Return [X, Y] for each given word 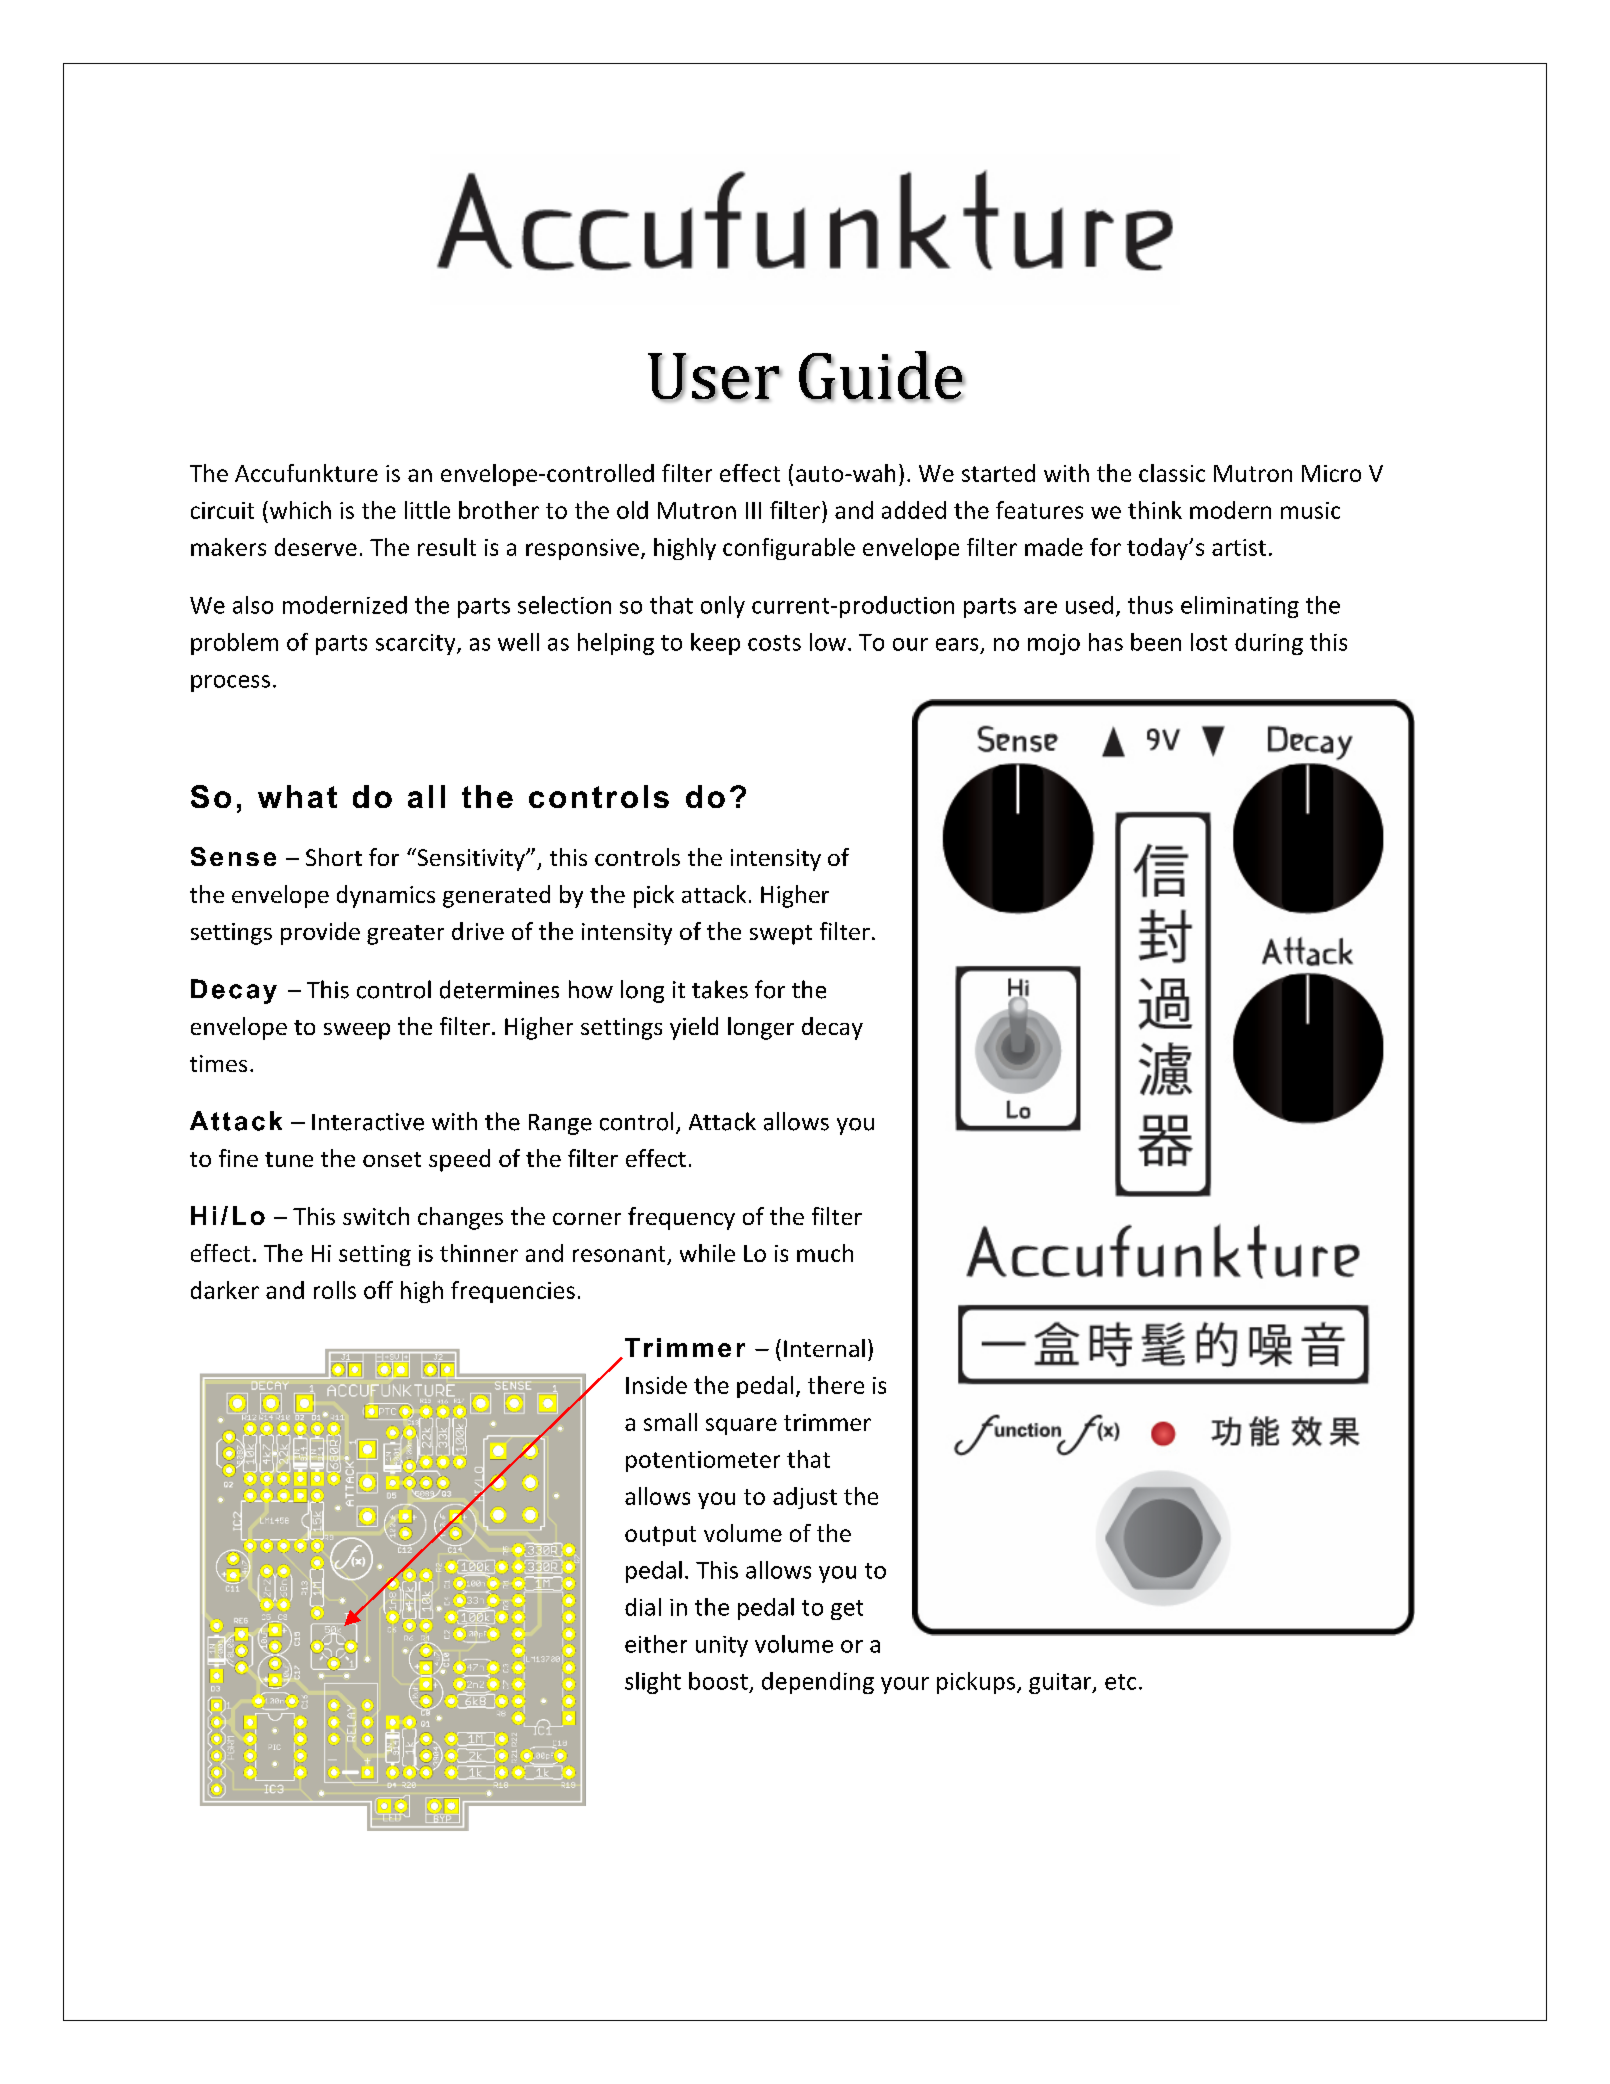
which [299, 510]
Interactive [368, 1122]
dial [643, 1607]
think [1155, 510]
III [753, 510]
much [825, 1253]
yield [694, 1028]
